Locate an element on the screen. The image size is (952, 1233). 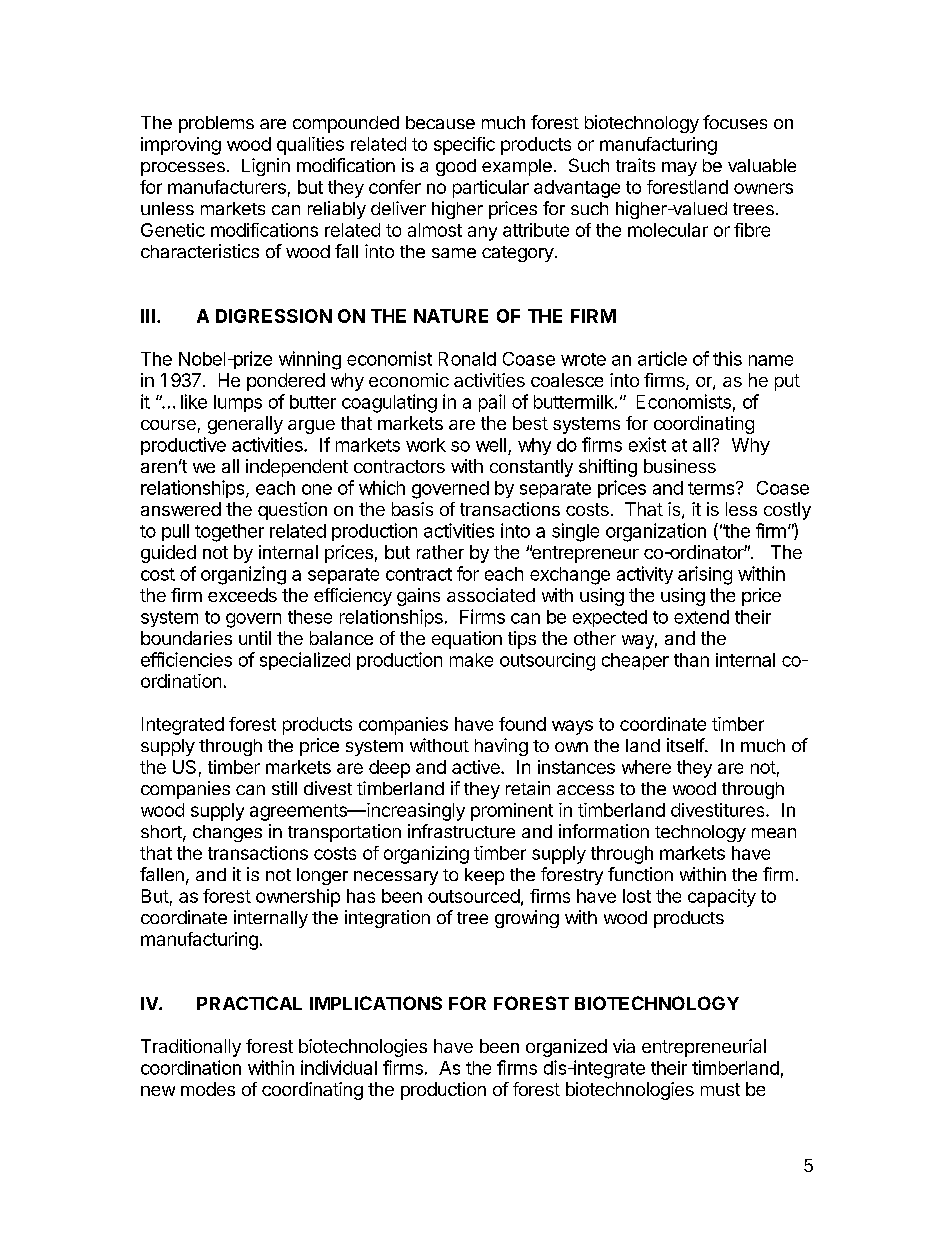
specific is located at coordinates (464, 146).
